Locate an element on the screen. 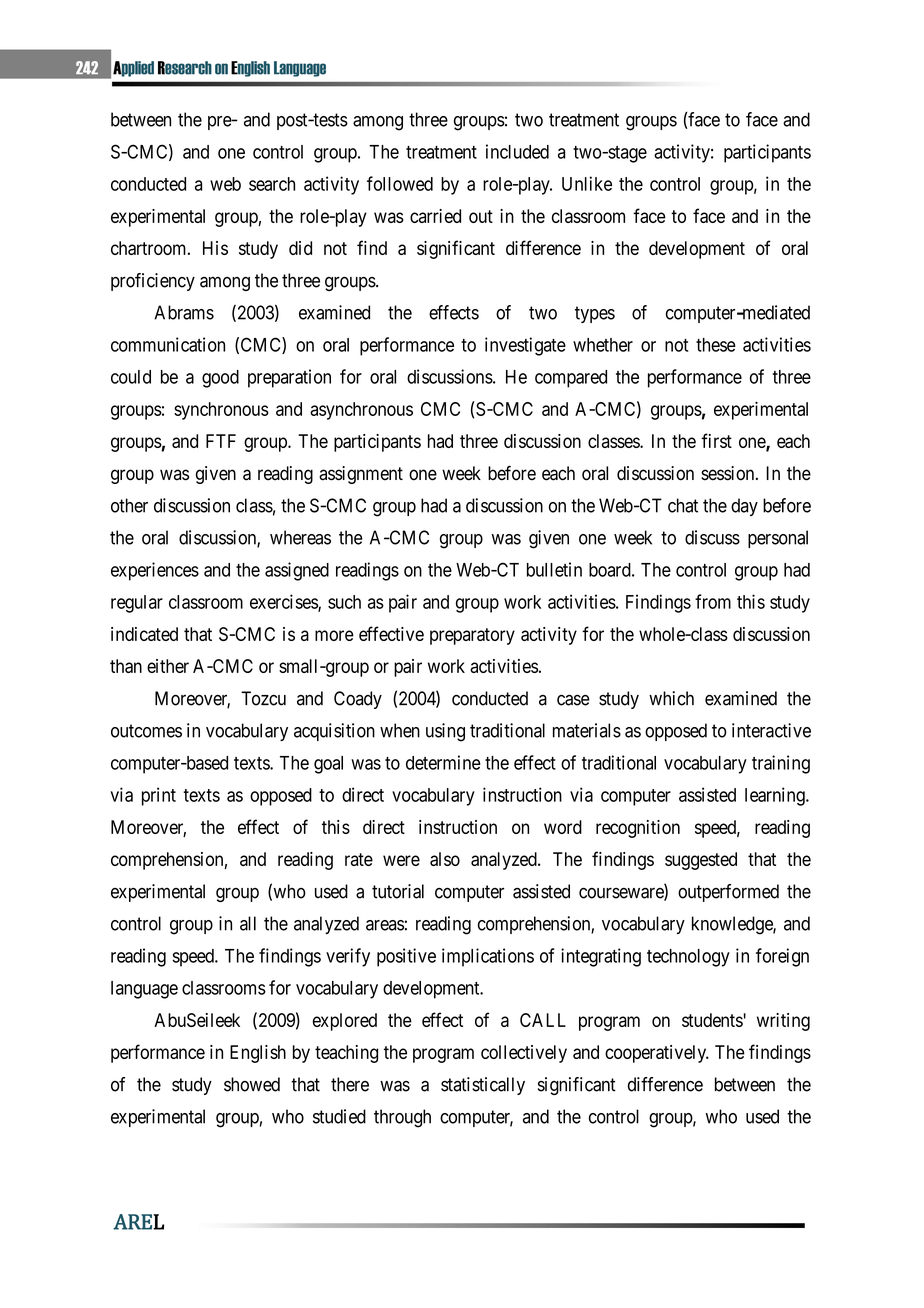  from is located at coordinates (713, 601).
